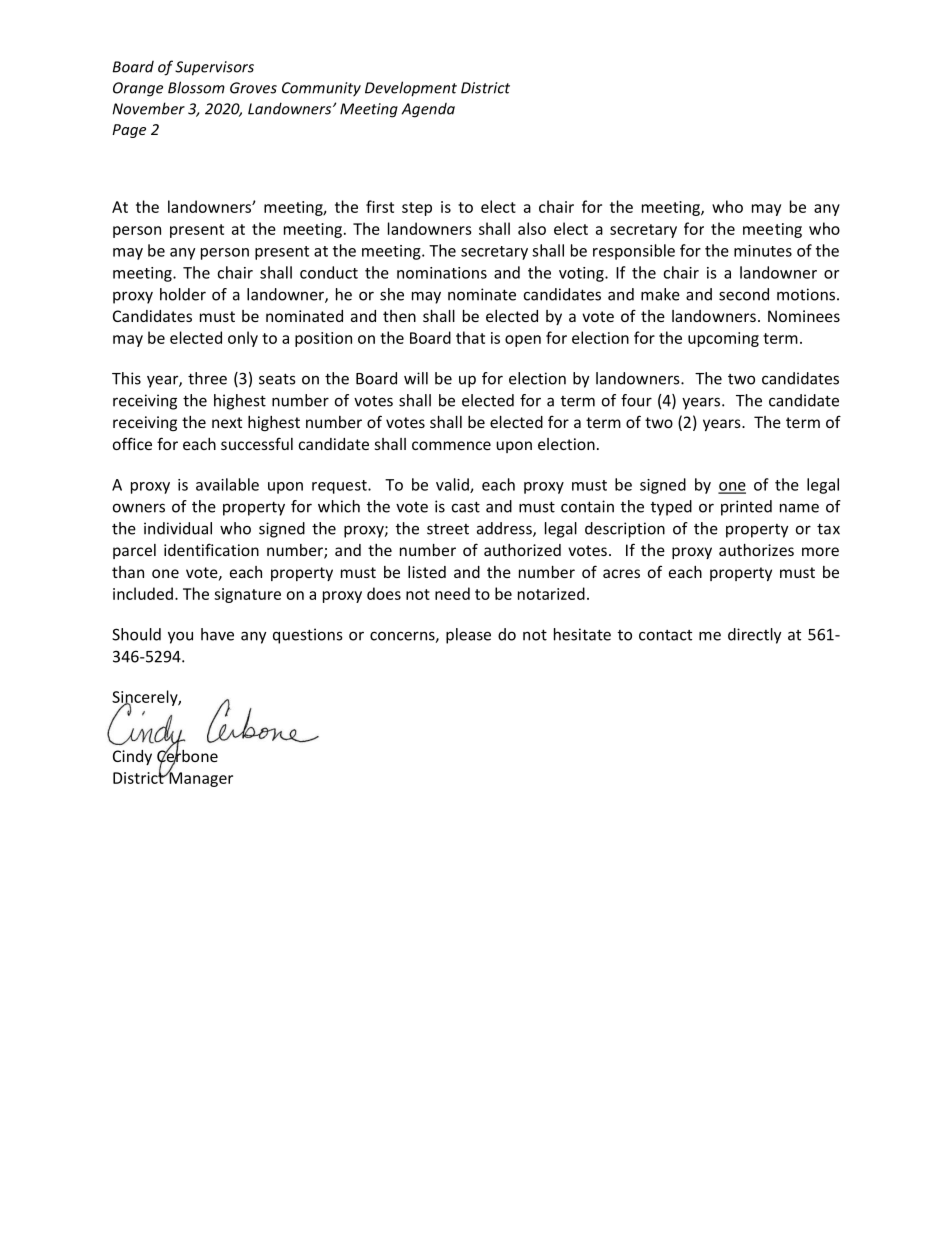 Image resolution: width=952 pixels, height=1233 pixels. I want to click on need, so click(452, 593).
